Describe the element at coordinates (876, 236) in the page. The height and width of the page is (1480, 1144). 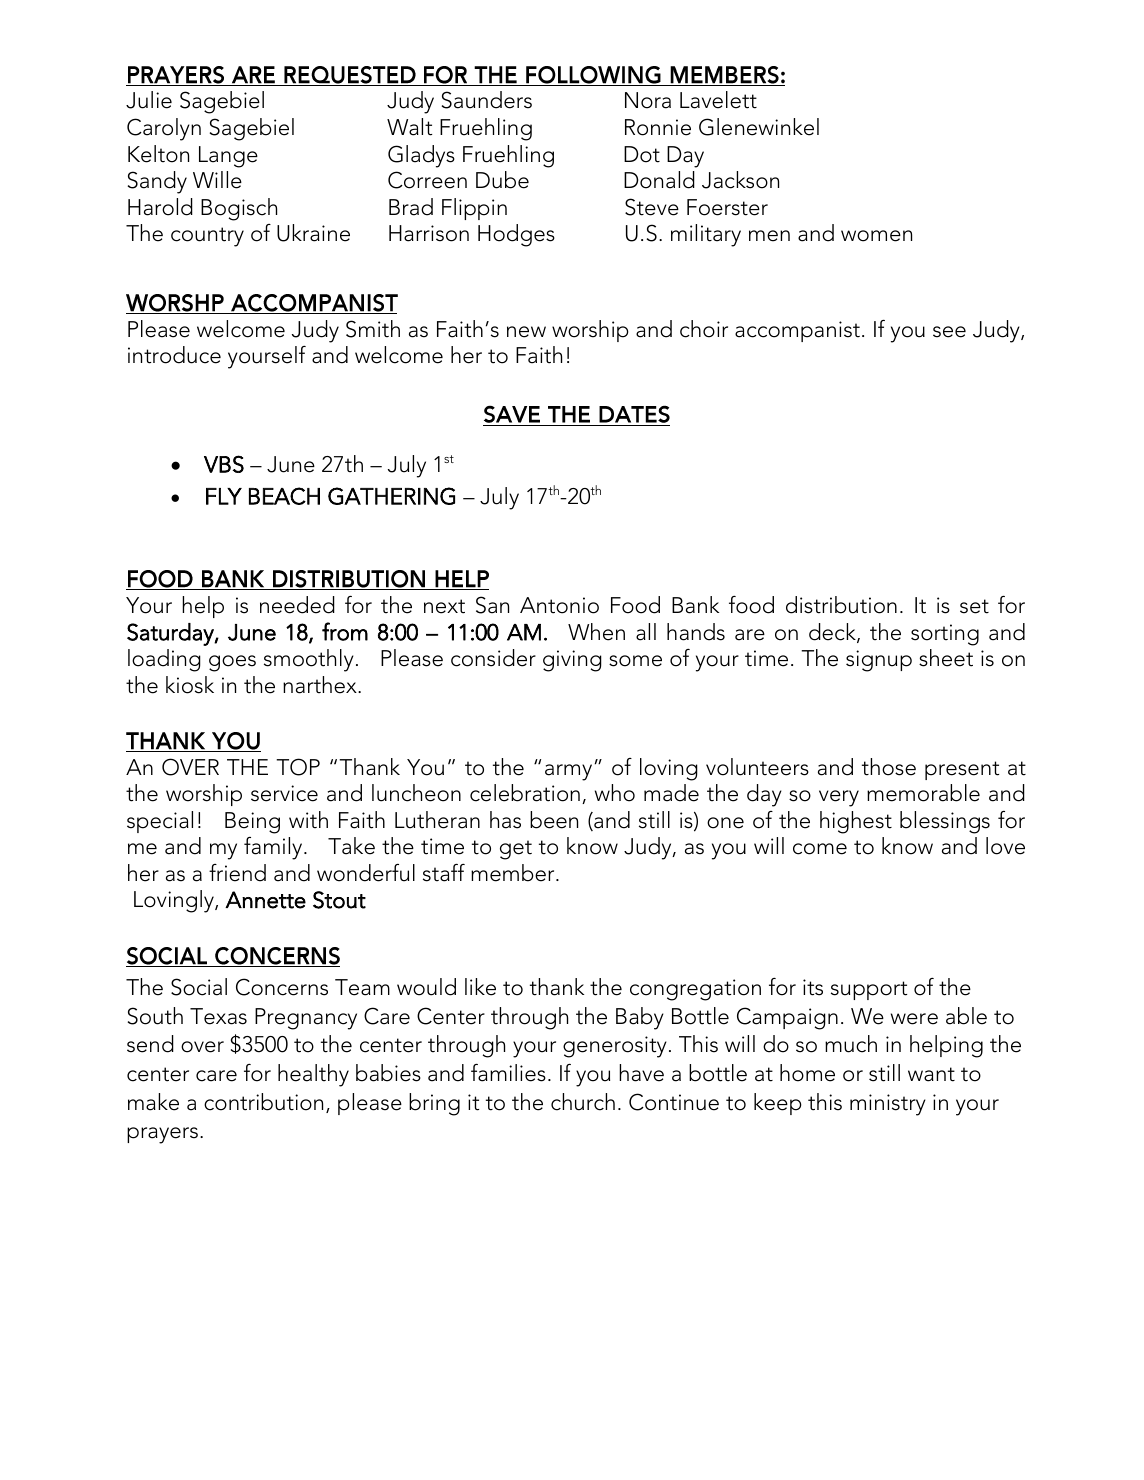
I see `women` at that location.
